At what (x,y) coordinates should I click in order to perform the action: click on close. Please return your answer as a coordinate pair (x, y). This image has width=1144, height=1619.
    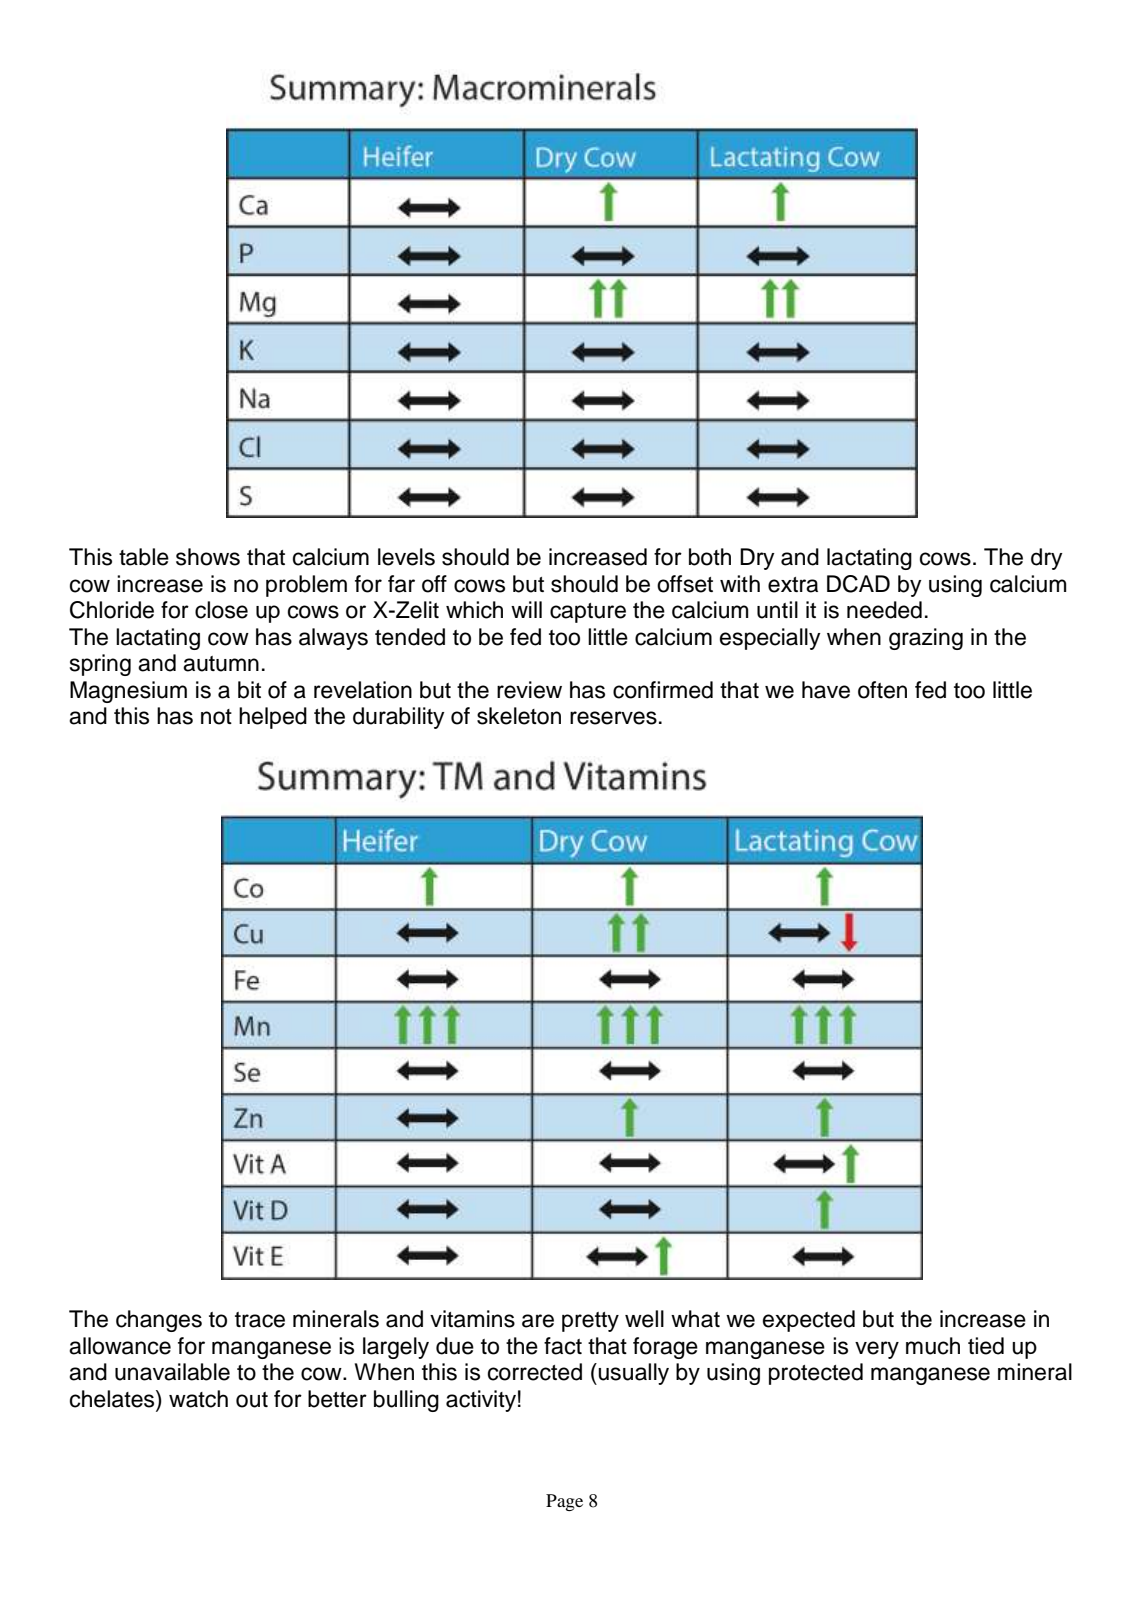
    Looking at the image, I should click on (221, 610).
